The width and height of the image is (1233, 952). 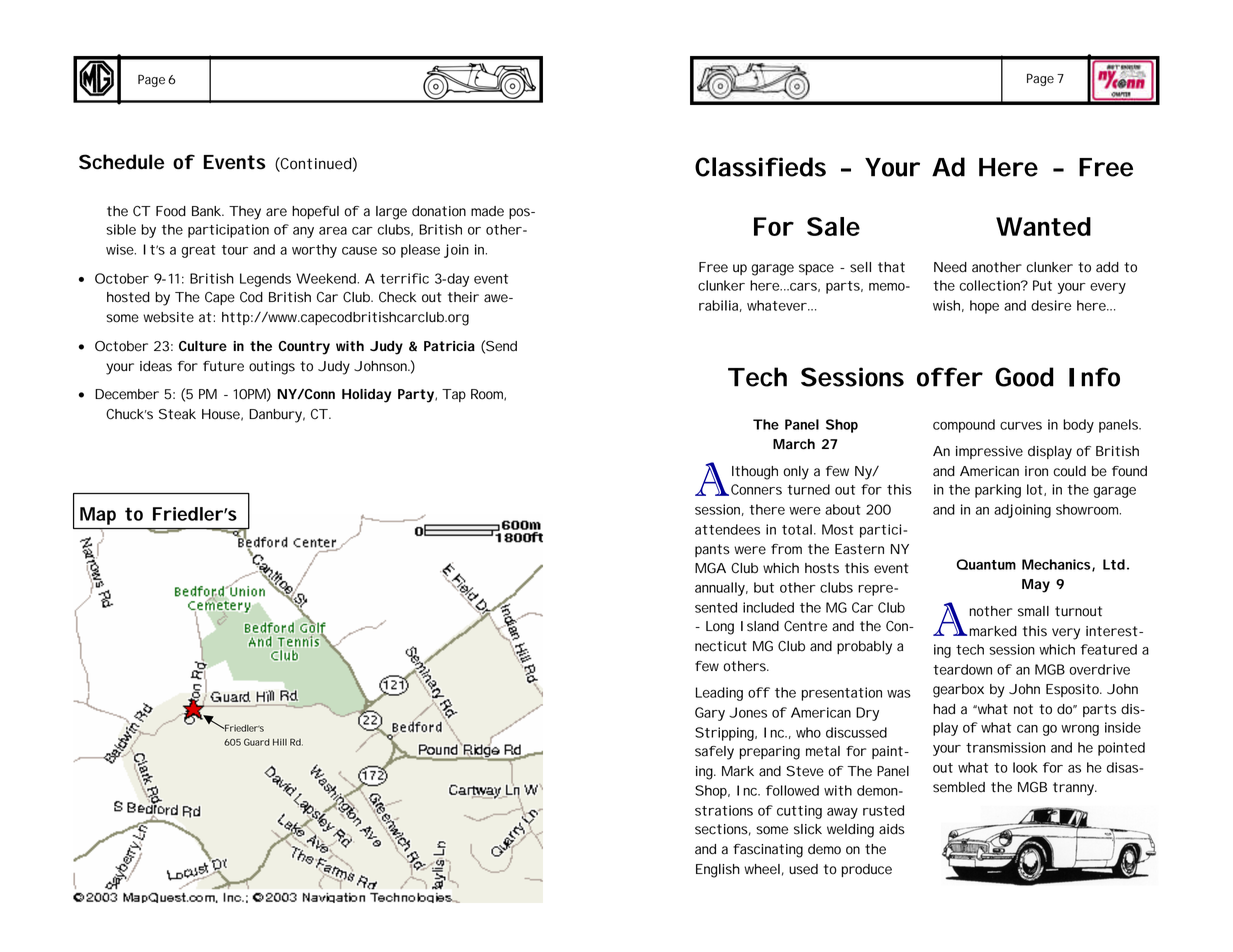 I want to click on Culture, so click(x=203, y=346).
